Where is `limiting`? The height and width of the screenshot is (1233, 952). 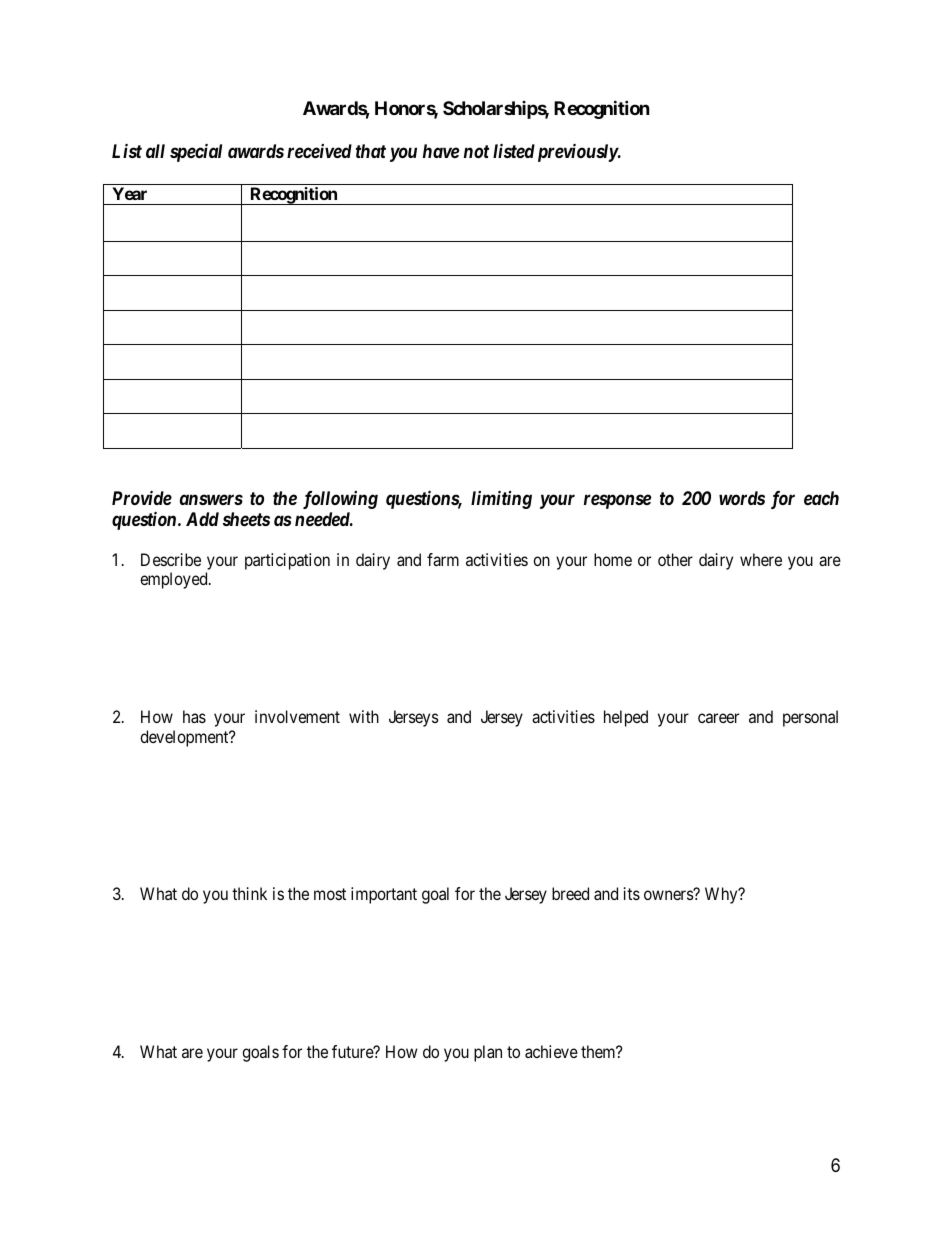
limiting is located at coordinates (501, 499).
